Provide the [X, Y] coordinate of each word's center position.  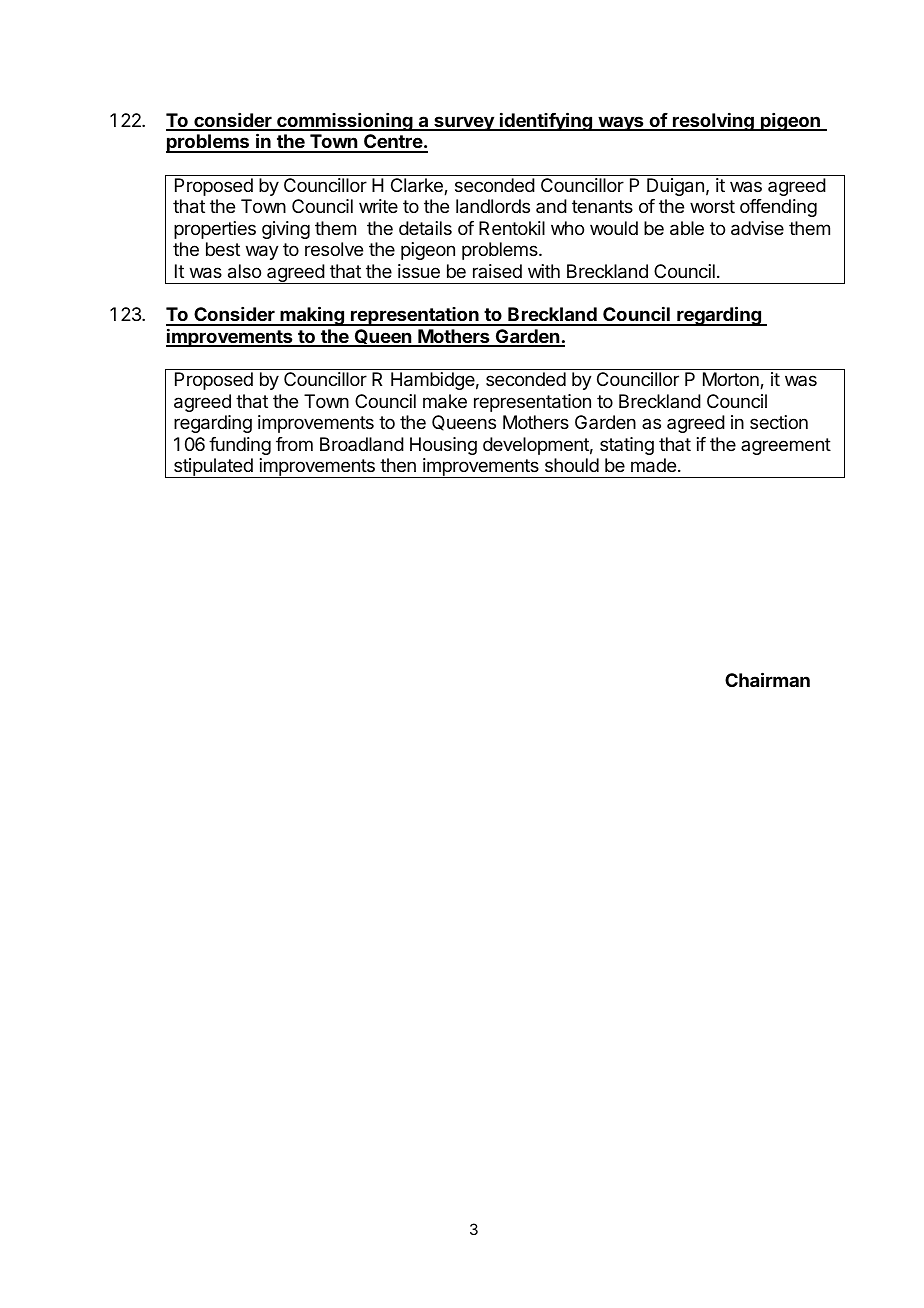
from [294, 444]
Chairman [767, 679]
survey [464, 123]
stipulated [213, 468]
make [445, 401]
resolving [713, 121]
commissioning [345, 122]
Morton [732, 380]
